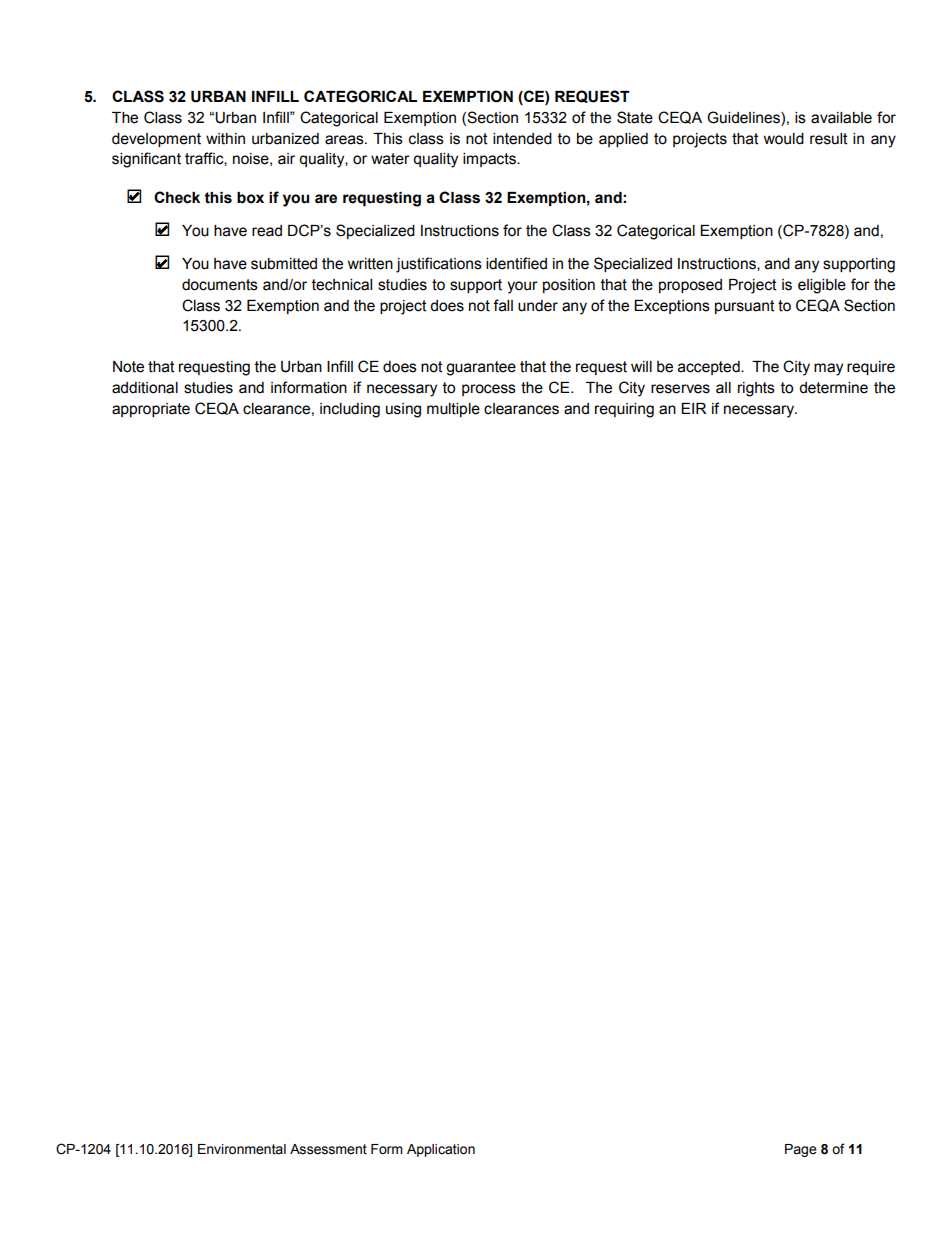 Image resolution: width=952 pixels, height=1233 pixels. What do you see at coordinates (441, 1150) in the document?
I see `Application` at bounding box center [441, 1150].
